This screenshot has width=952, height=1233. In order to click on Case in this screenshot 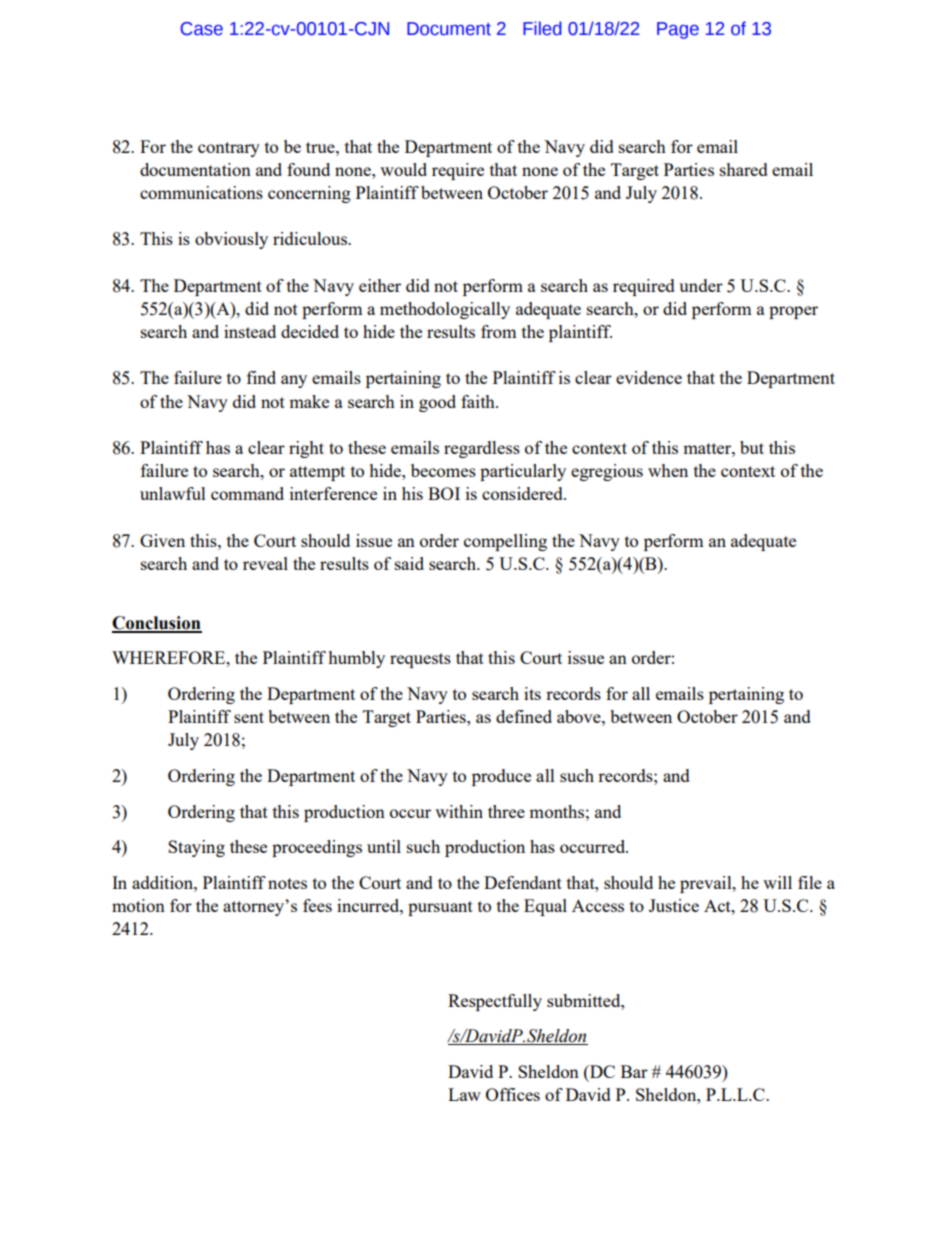, I will do `click(202, 29)`.
